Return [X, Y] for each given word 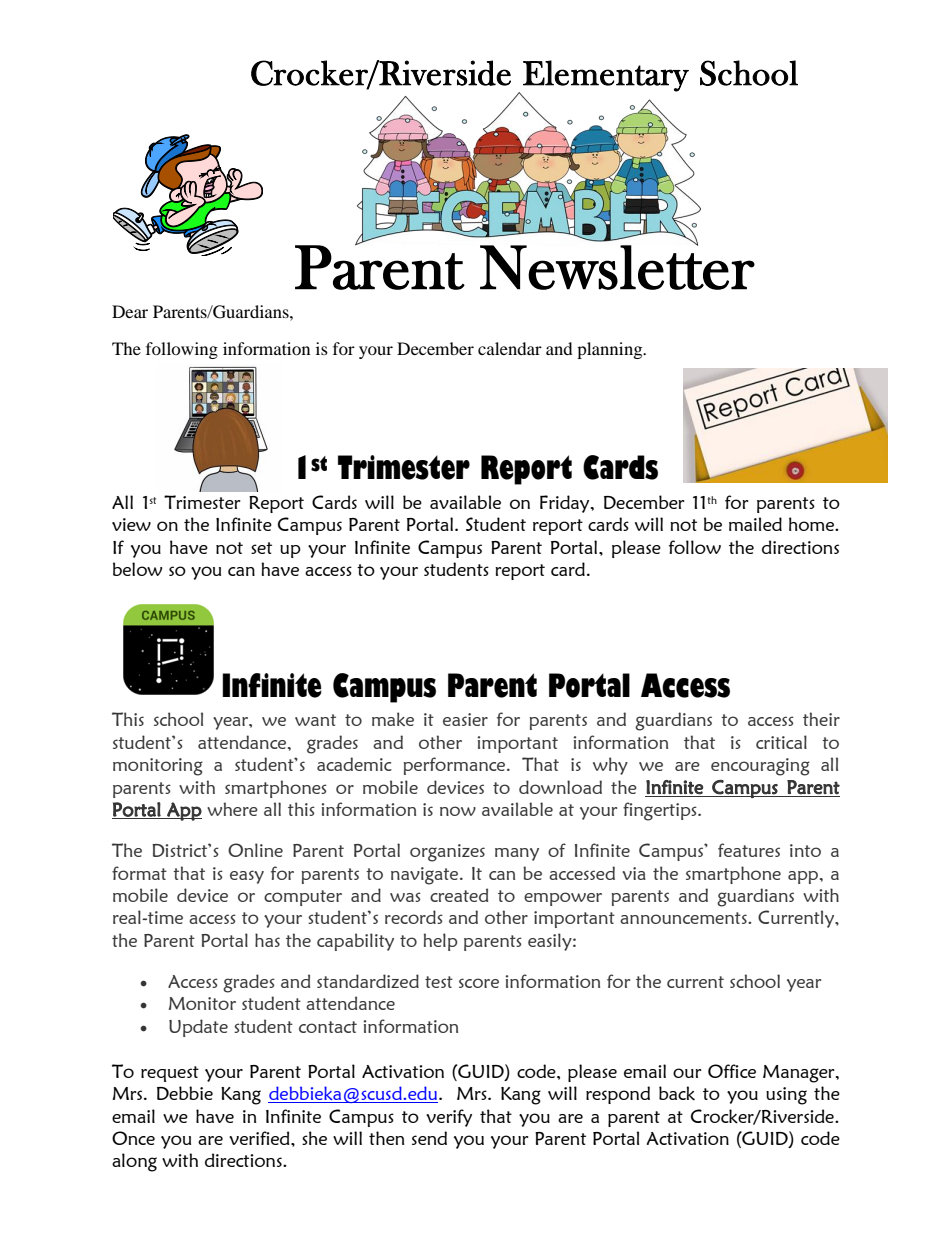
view [131, 524]
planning [611, 350]
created [459, 895]
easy [247, 877]
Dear [130, 311]
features [749, 850]
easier [465, 719]
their [821, 719]
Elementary [606, 76]
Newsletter [617, 266]
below [137, 569]
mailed [755, 524]
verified [260, 1138]
